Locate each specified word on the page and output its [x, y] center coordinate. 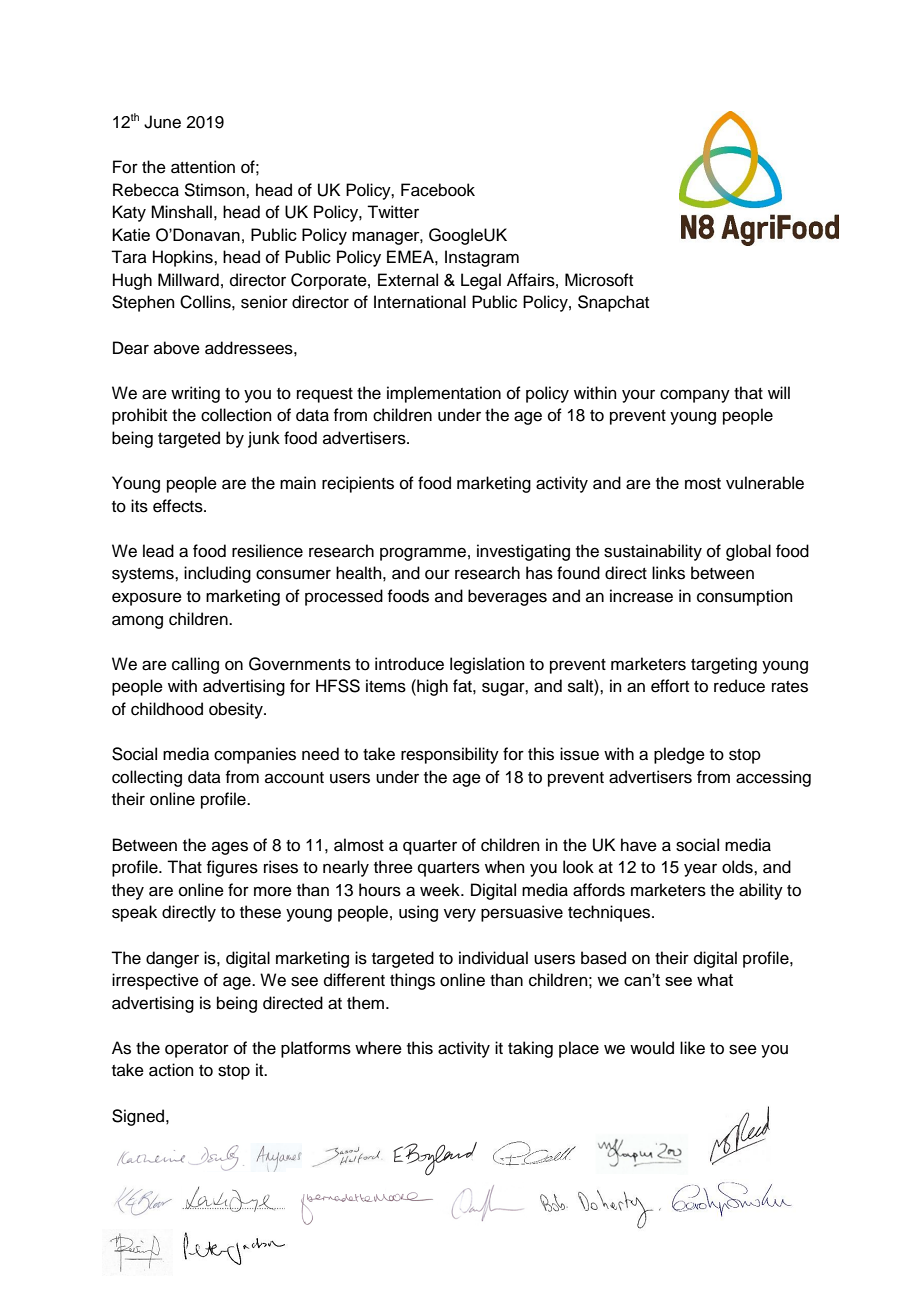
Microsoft [599, 280]
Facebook [438, 190]
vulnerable [765, 483]
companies [255, 755]
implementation [444, 394]
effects [179, 506]
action [171, 1070]
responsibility [450, 755]
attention [203, 167]
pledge [679, 755]
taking [530, 1049]
